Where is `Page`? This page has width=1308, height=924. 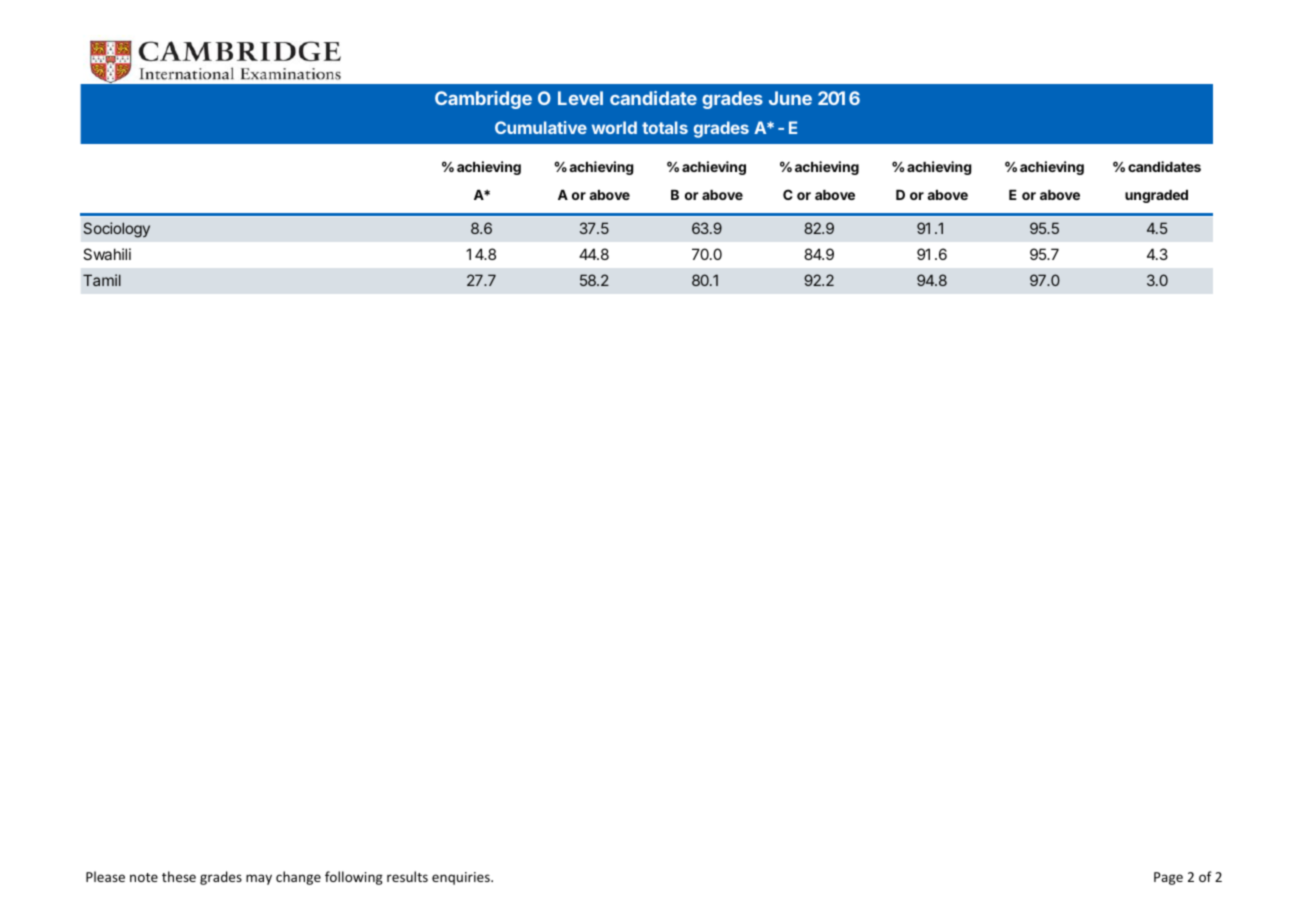
Page is located at coordinates (1168, 878).
